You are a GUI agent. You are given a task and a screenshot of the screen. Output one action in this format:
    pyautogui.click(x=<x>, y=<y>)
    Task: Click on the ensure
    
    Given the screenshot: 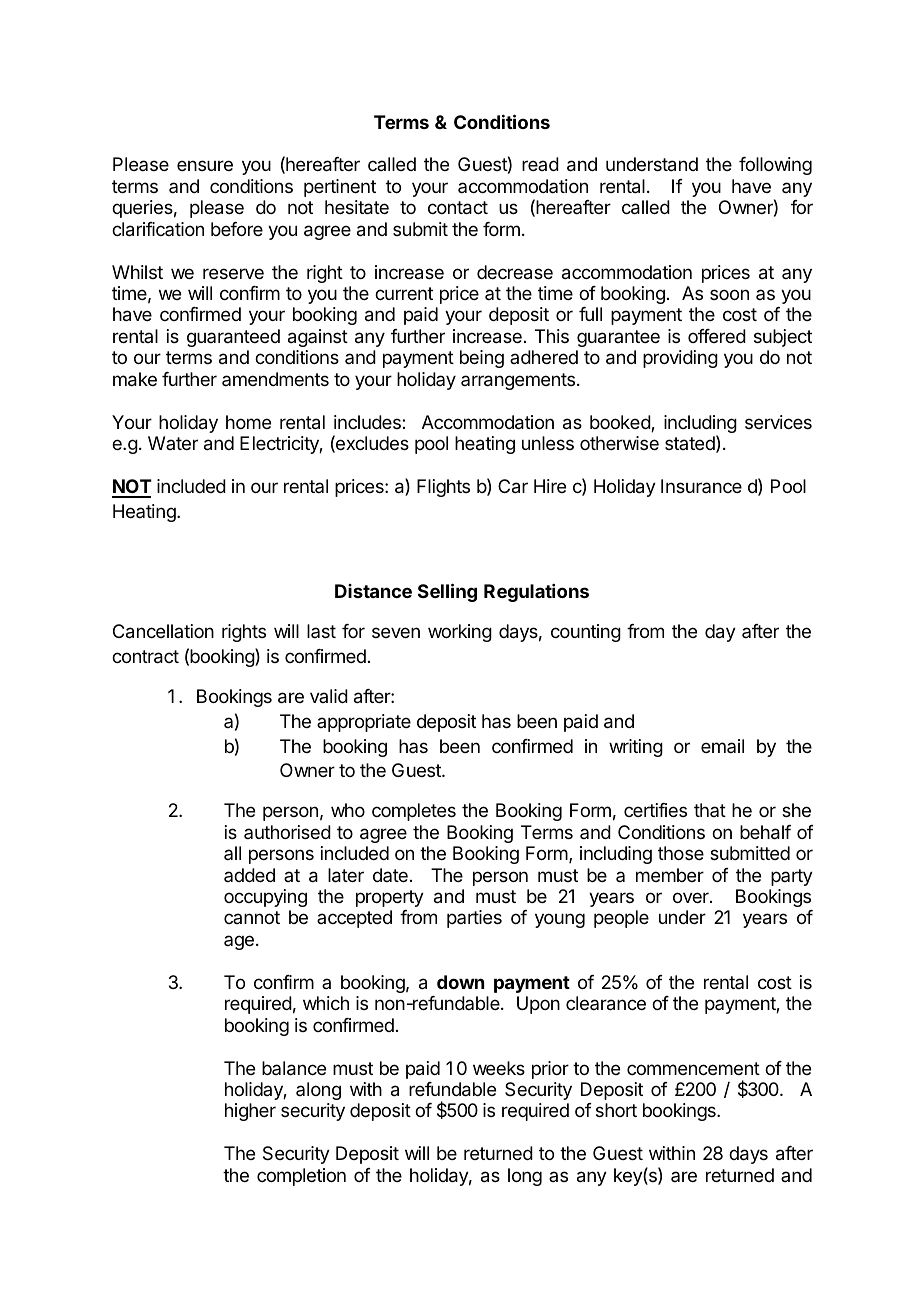 What is the action you would take?
    pyautogui.click(x=205, y=165)
